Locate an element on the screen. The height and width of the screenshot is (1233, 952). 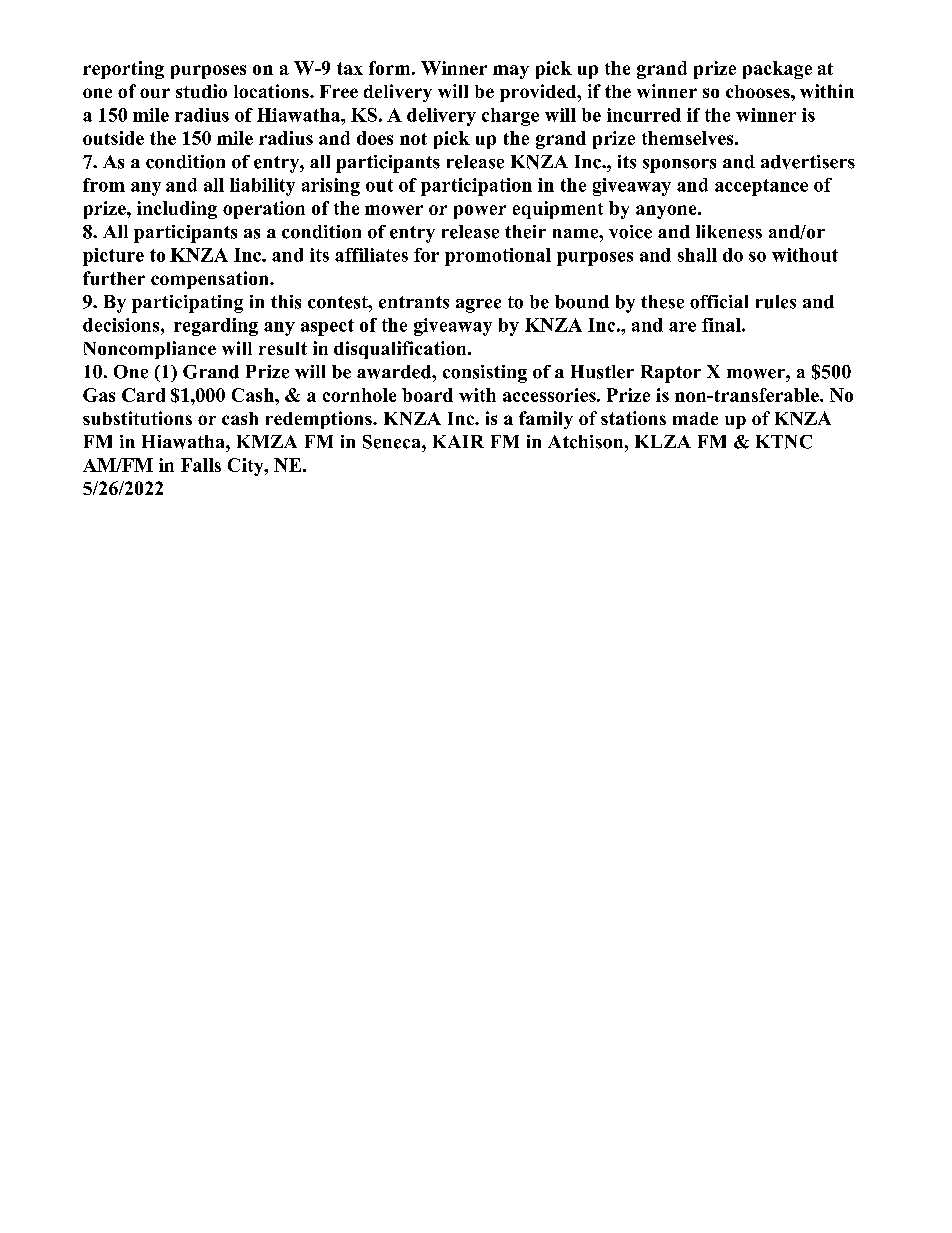
agree is located at coordinates (478, 306).
